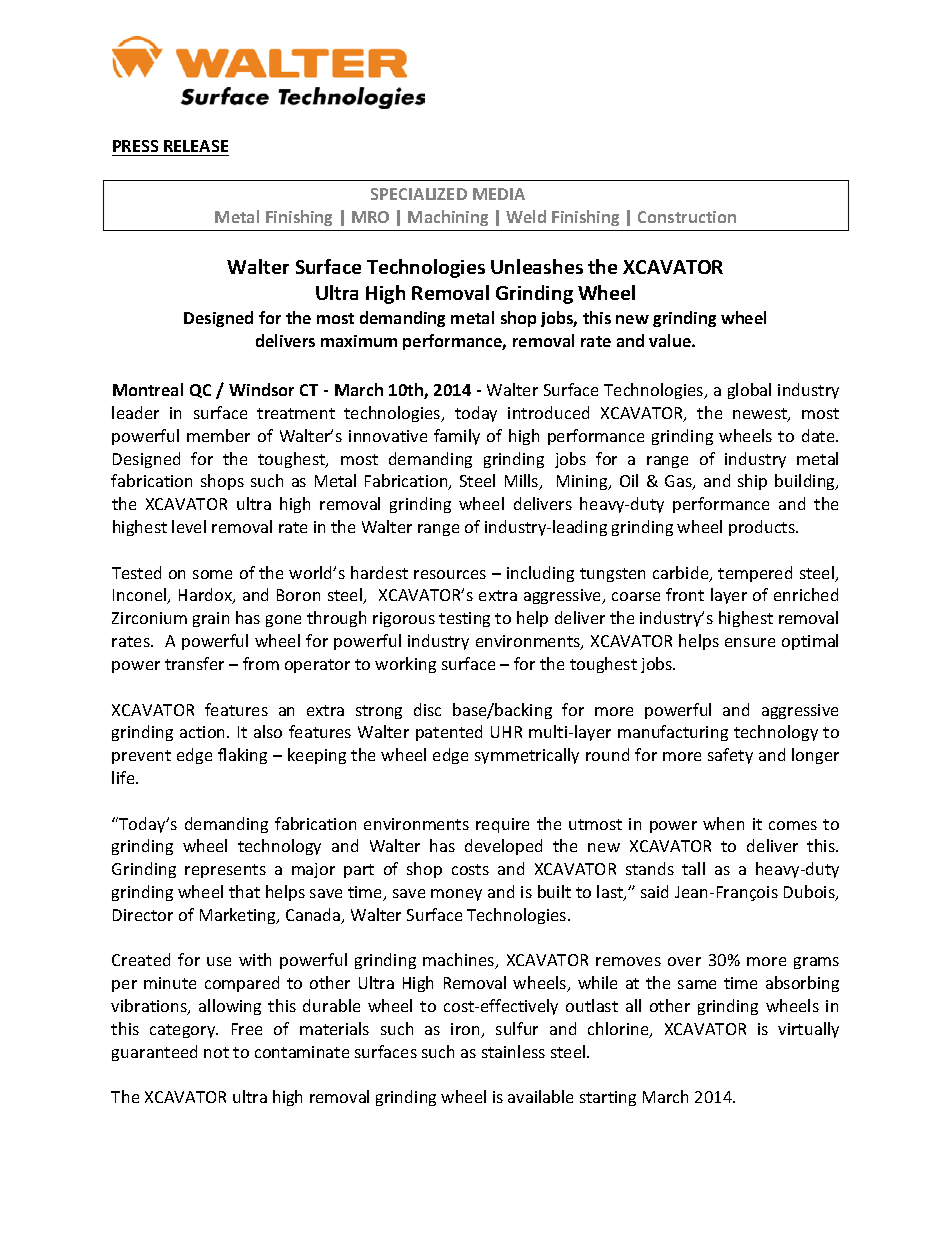  Describe the element at coordinates (499, 194) in the page. I see `MEDIA` at that location.
